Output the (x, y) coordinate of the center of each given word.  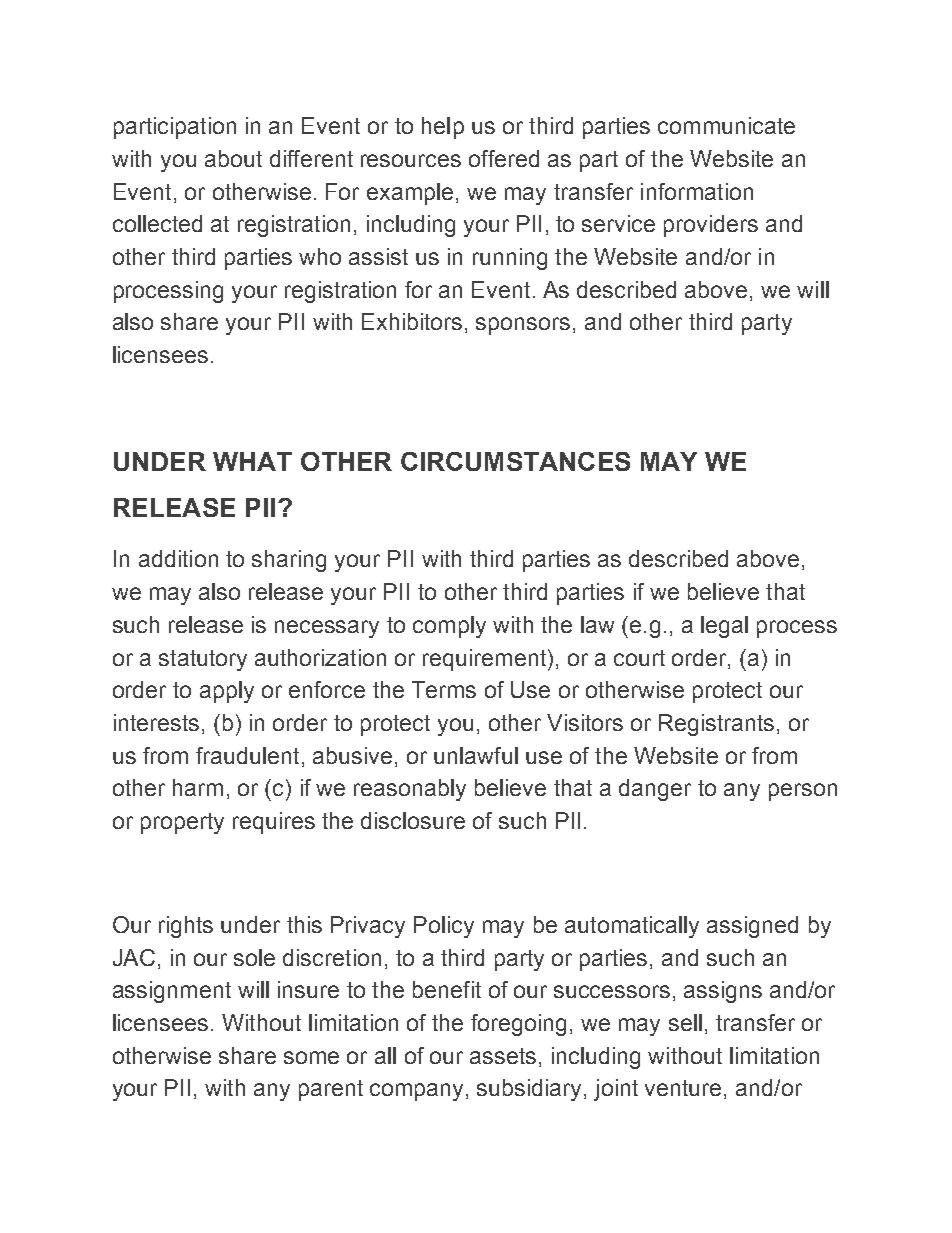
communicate (726, 125)
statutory (203, 660)
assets (503, 1056)
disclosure (413, 820)
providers (711, 226)
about (233, 158)
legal (724, 627)
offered (504, 158)
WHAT (252, 461)
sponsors (523, 326)
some (311, 1057)
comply (449, 627)
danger (655, 790)
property (182, 823)
